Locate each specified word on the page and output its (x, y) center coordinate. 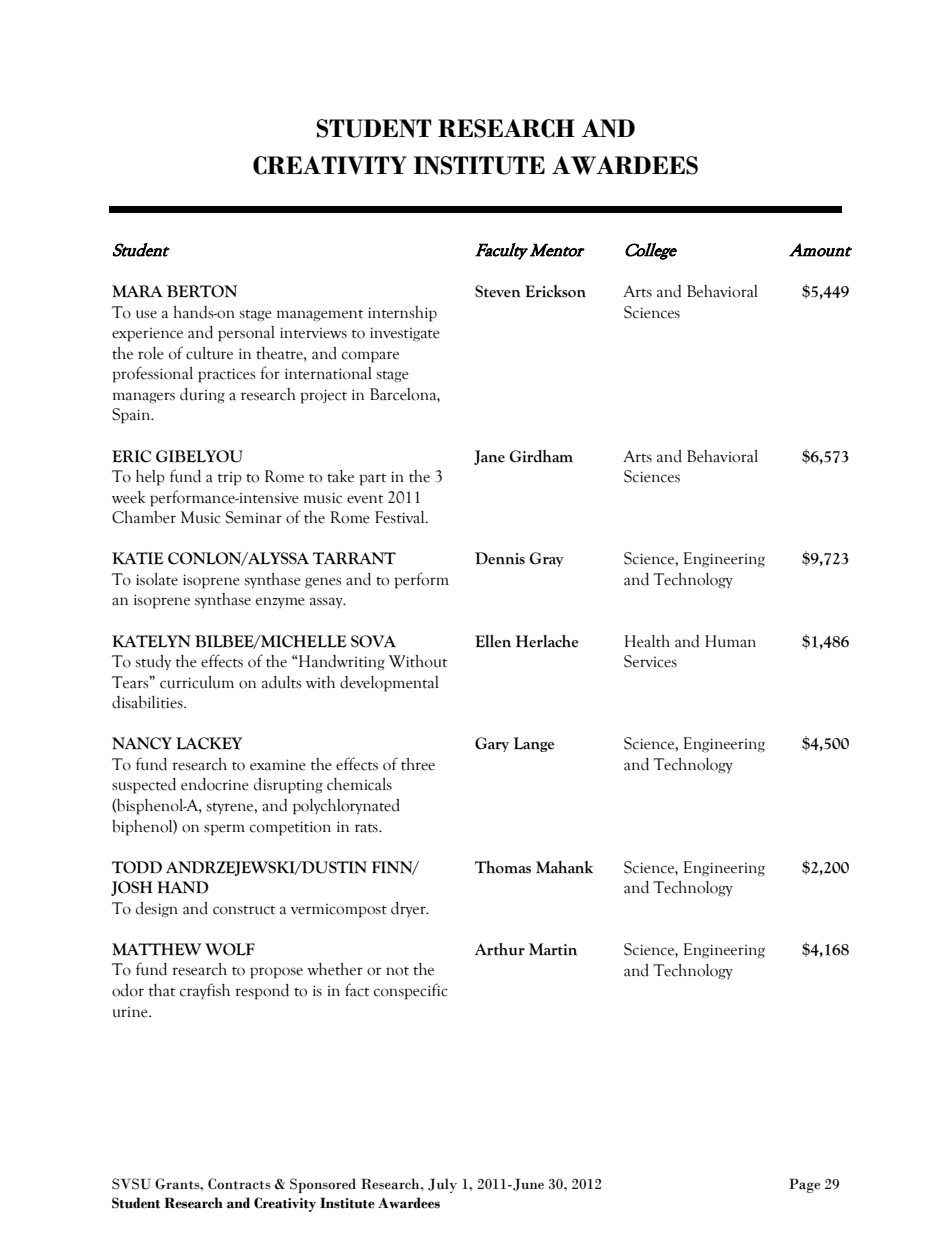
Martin (553, 949)
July (442, 1185)
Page (804, 1185)
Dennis (500, 558)
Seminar (254, 517)
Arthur (500, 949)
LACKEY (209, 743)
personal (246, 334)
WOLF (230, 949)
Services (650, 661)
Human (730, 641)
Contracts (239, 1184)
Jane (489, 457)
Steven (498, 291)
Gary (492, 744)
